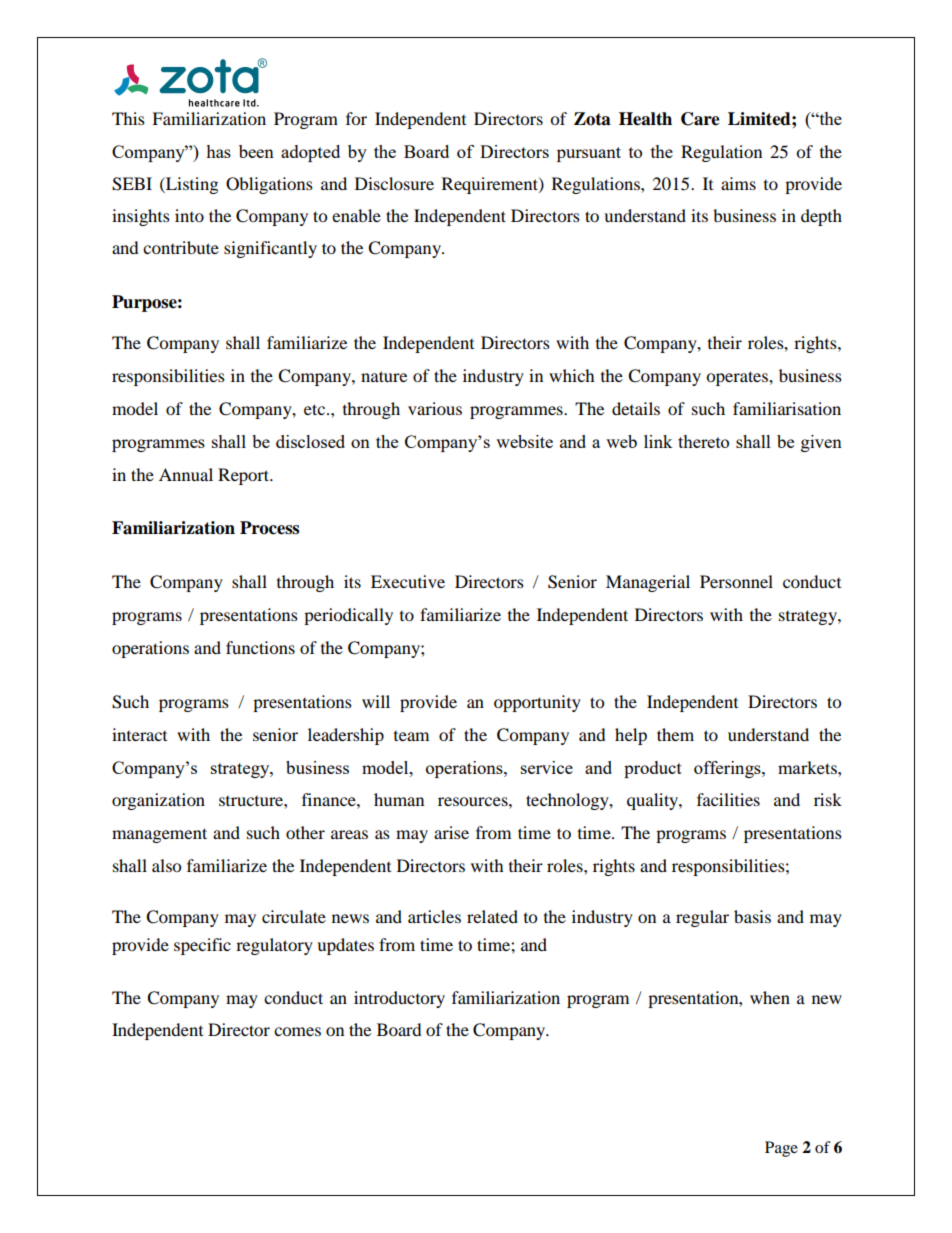 The image size is (952, 1233). Describe the element at coordinates (408, 581) in the screenshot. I see `Executive` at that location.
